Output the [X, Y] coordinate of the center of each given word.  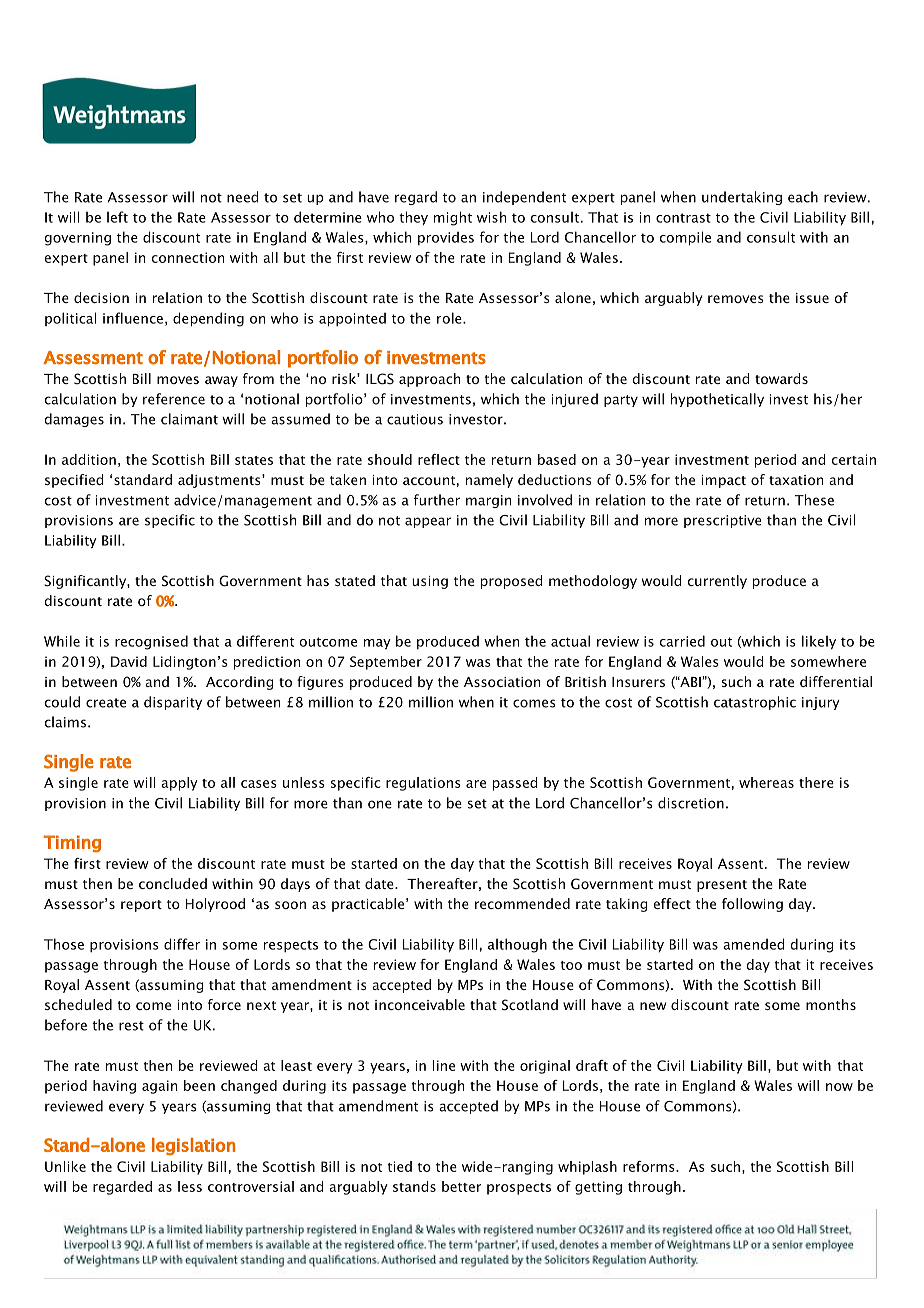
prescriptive [722, 521]
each [803, 197]
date [380, 883]
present [722, 886]
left [117, 217]
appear [428, 522]
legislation [193, 1147]
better [461, 1186]
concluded [173, 883]
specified [74, 481]
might [453, 218]
